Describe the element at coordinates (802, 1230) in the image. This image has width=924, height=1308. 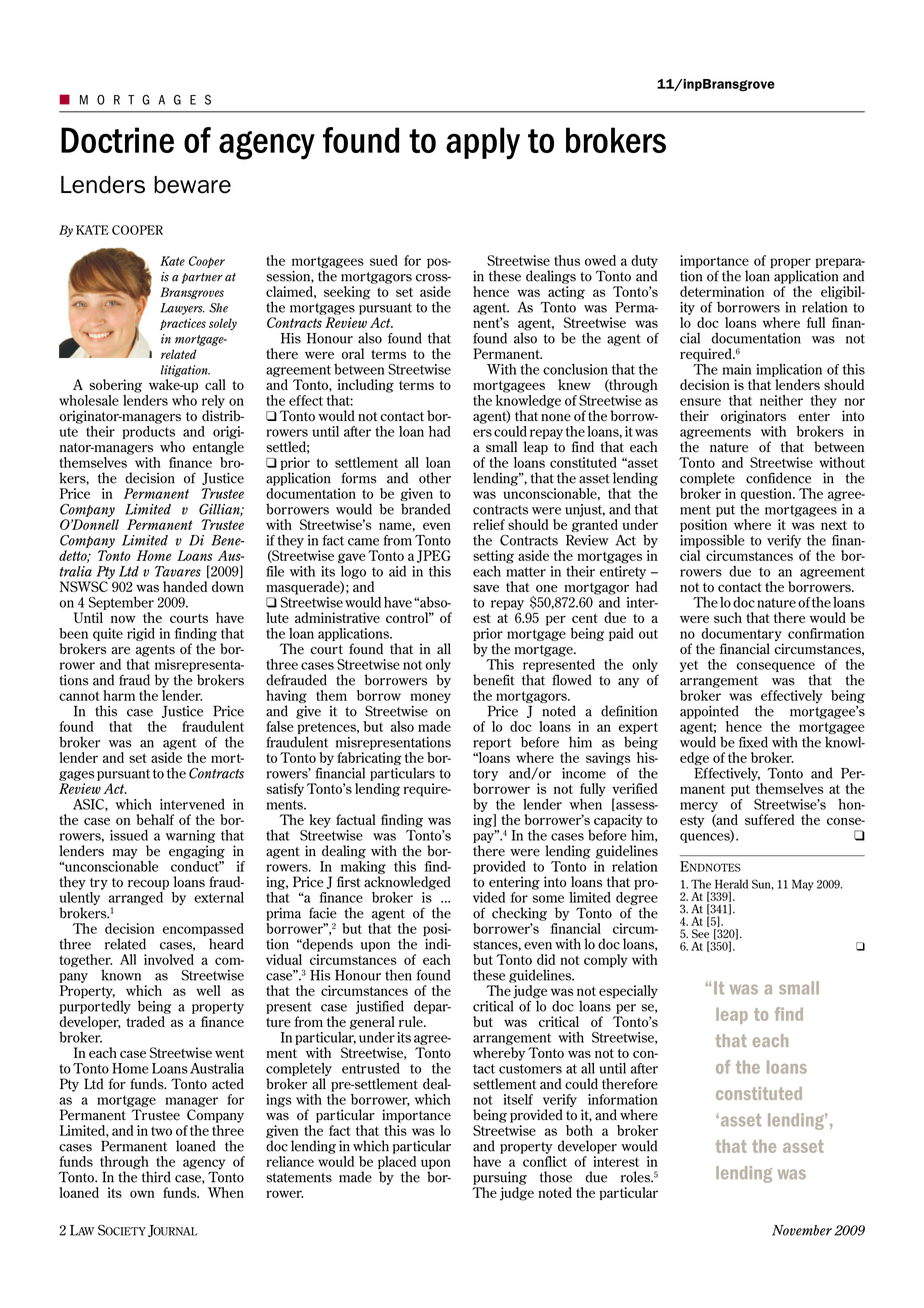
I see `November` at that location.
